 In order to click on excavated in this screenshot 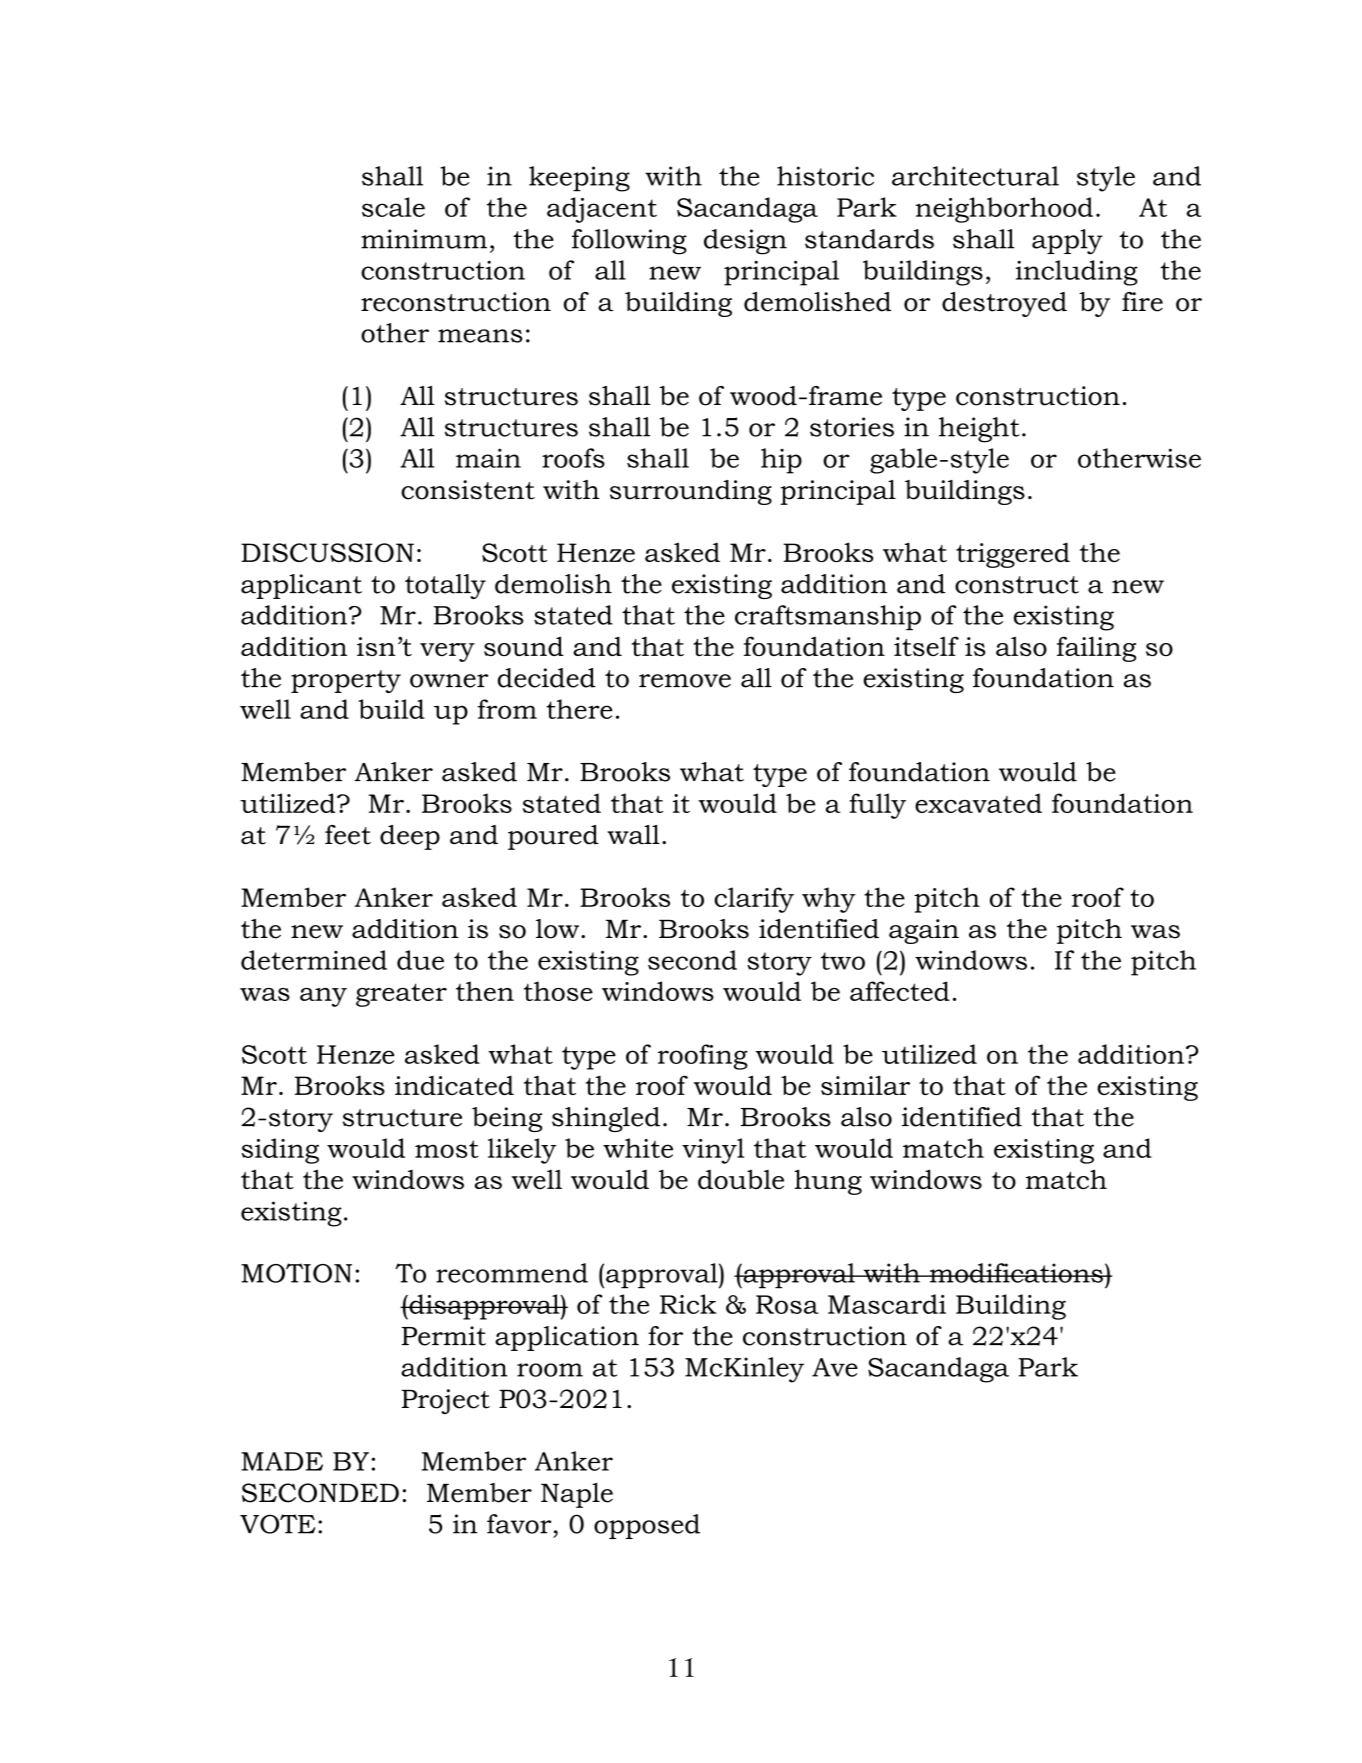, I will do `click(978, 803)`.
